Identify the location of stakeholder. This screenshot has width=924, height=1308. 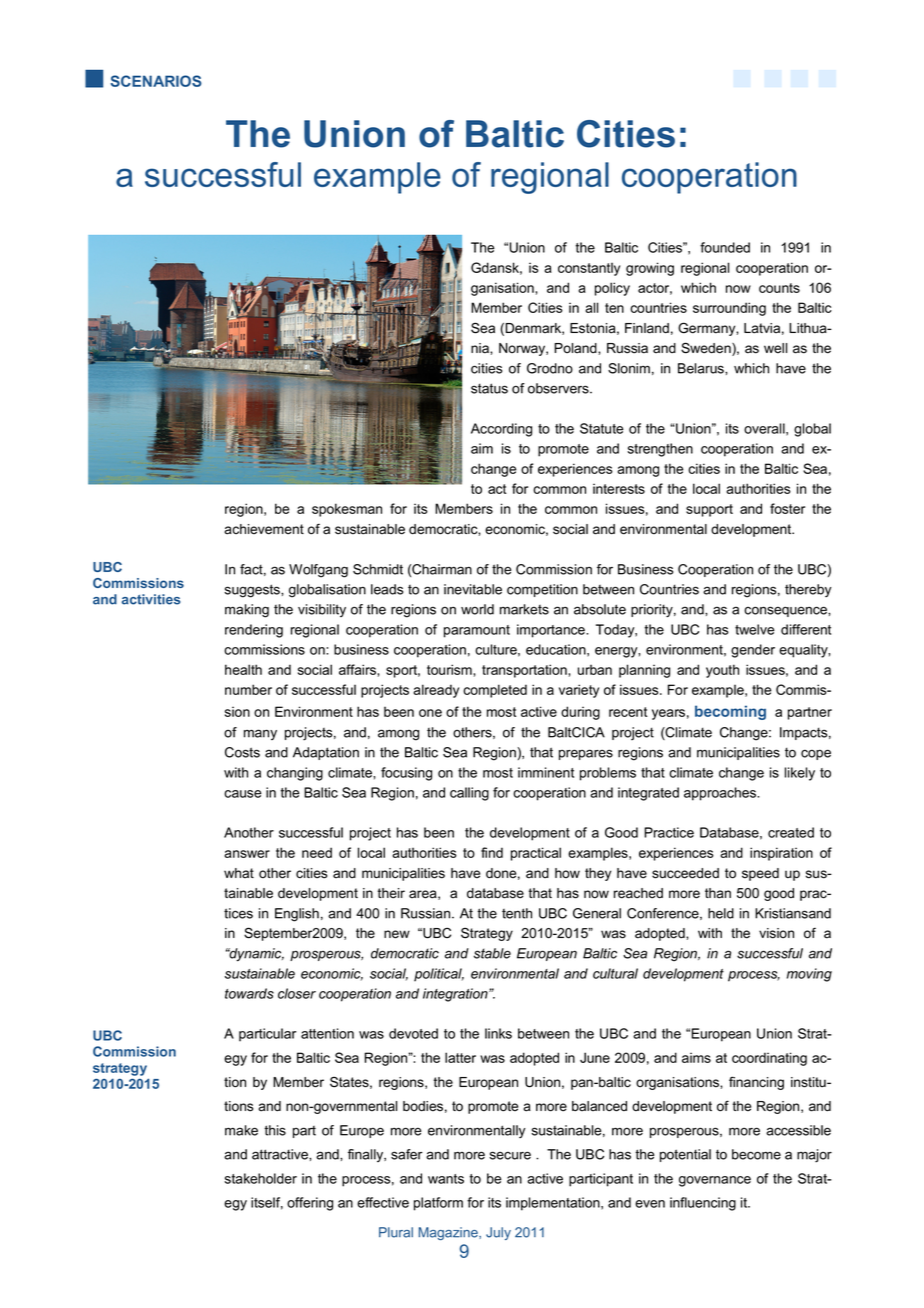
(261, 1178).
